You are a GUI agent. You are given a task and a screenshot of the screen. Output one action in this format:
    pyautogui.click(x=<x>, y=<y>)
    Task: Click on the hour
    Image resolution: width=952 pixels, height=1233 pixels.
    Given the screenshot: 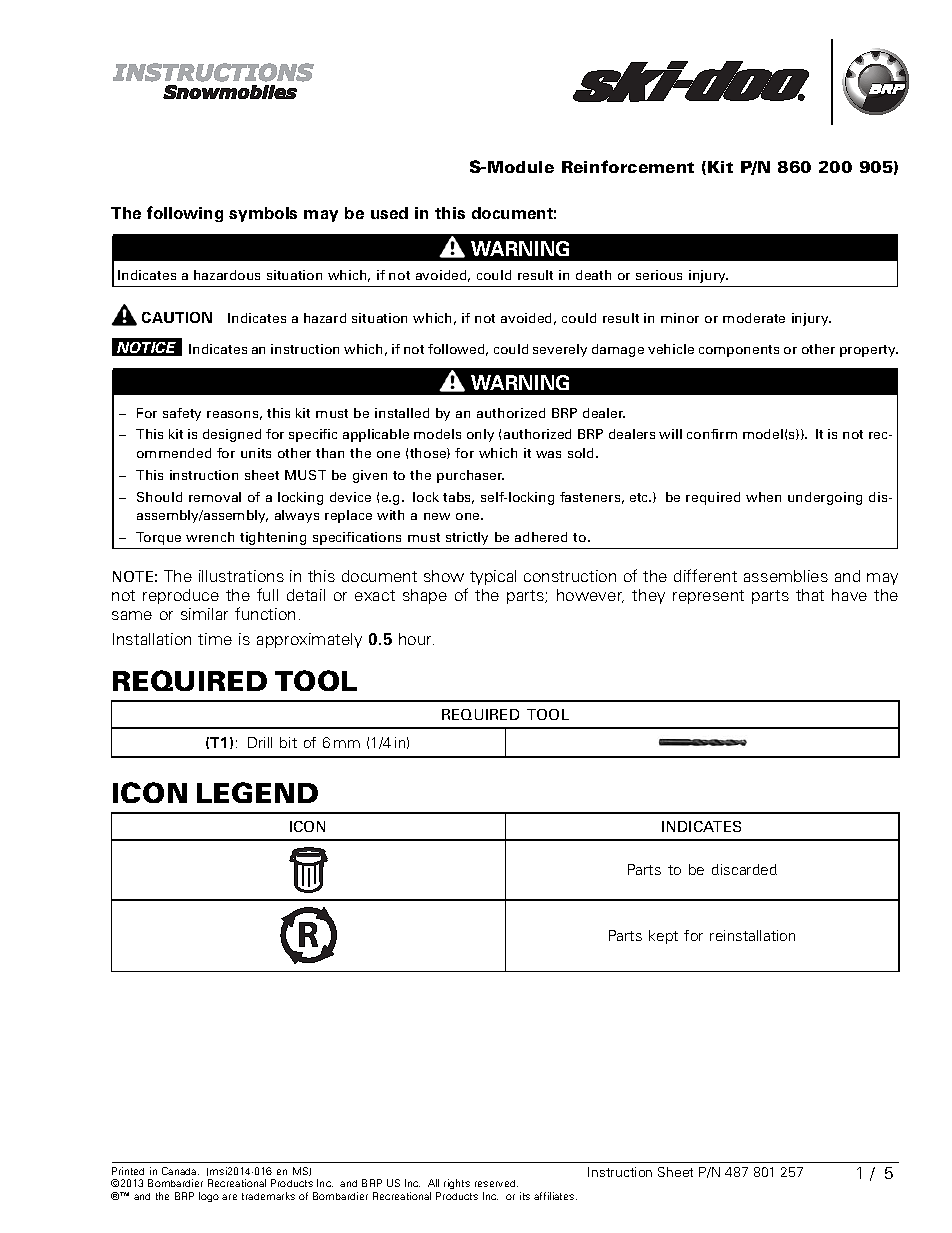 What is the action you would take?
    pyautogui.click(x=416, y=639)
